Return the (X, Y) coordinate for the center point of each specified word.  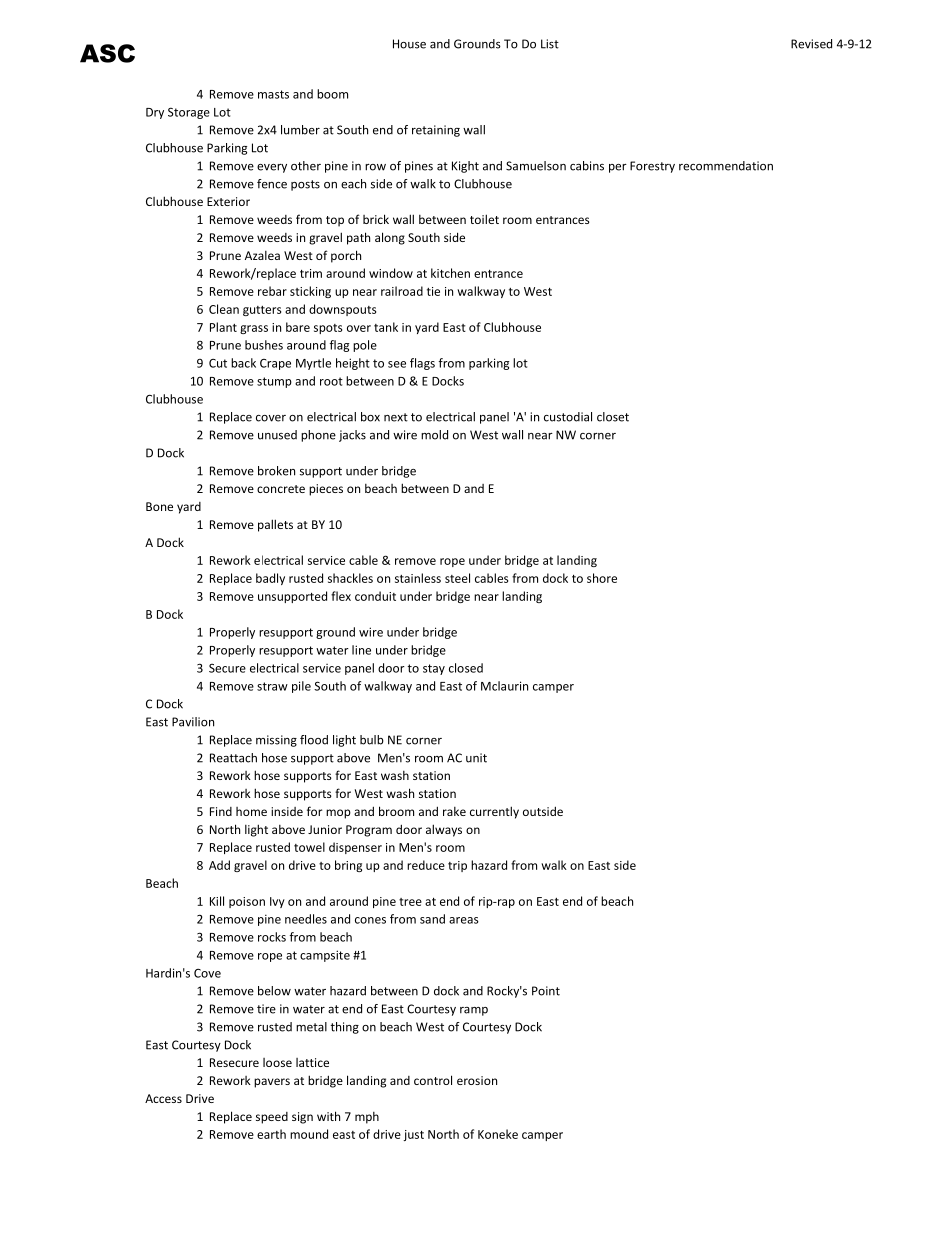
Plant (223, 327)
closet (613, 417)
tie (433, 291)
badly (270, 579)
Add (219, 865)
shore (602, 578)
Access (163, 1098)
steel (457, 578)
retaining (436, 131)
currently (494, 812)
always (444, 830)
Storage (189, 113)
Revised (811, 44)
